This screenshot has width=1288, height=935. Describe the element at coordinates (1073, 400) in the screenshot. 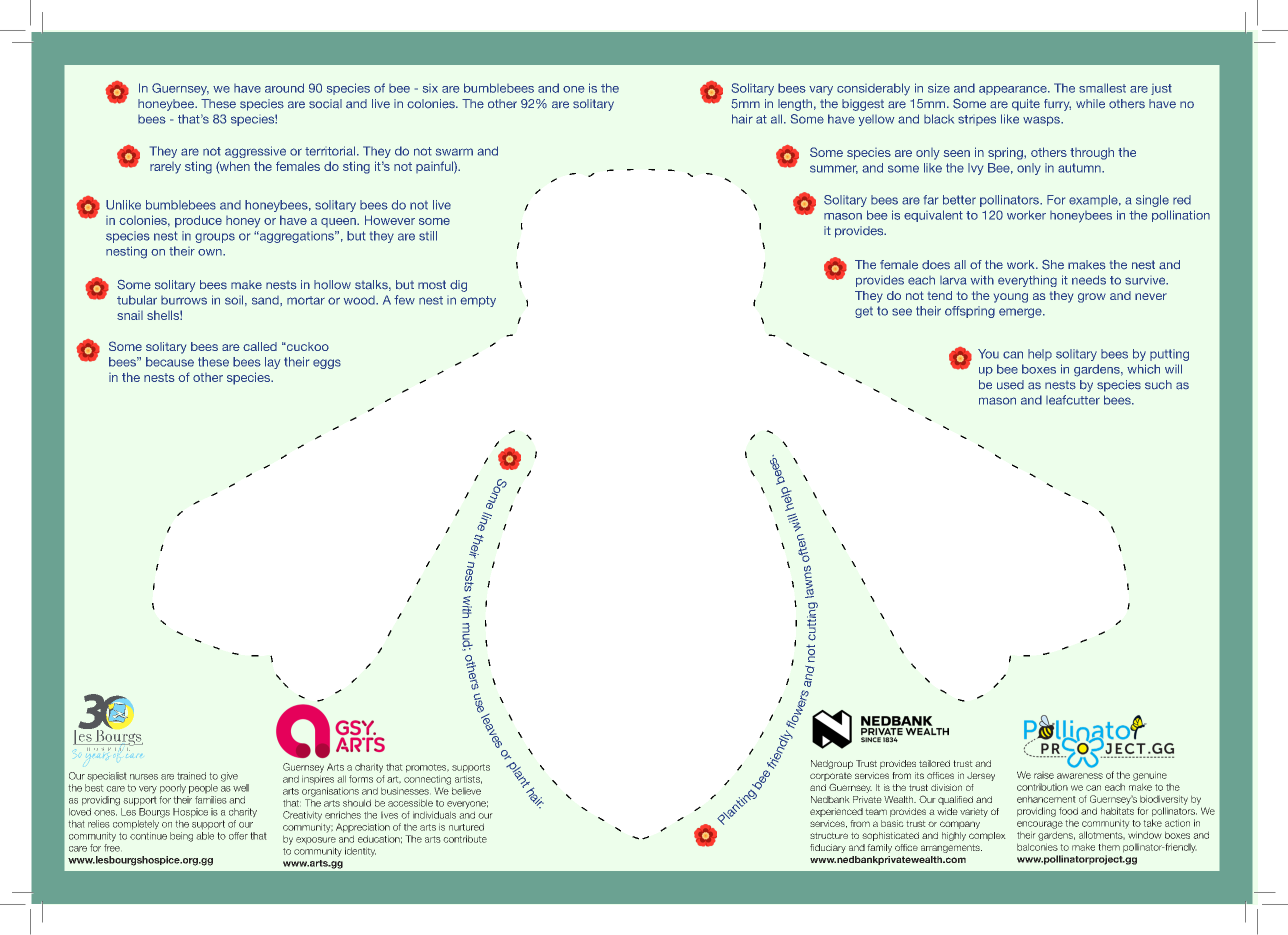

I see `leafcutter` at that location.
